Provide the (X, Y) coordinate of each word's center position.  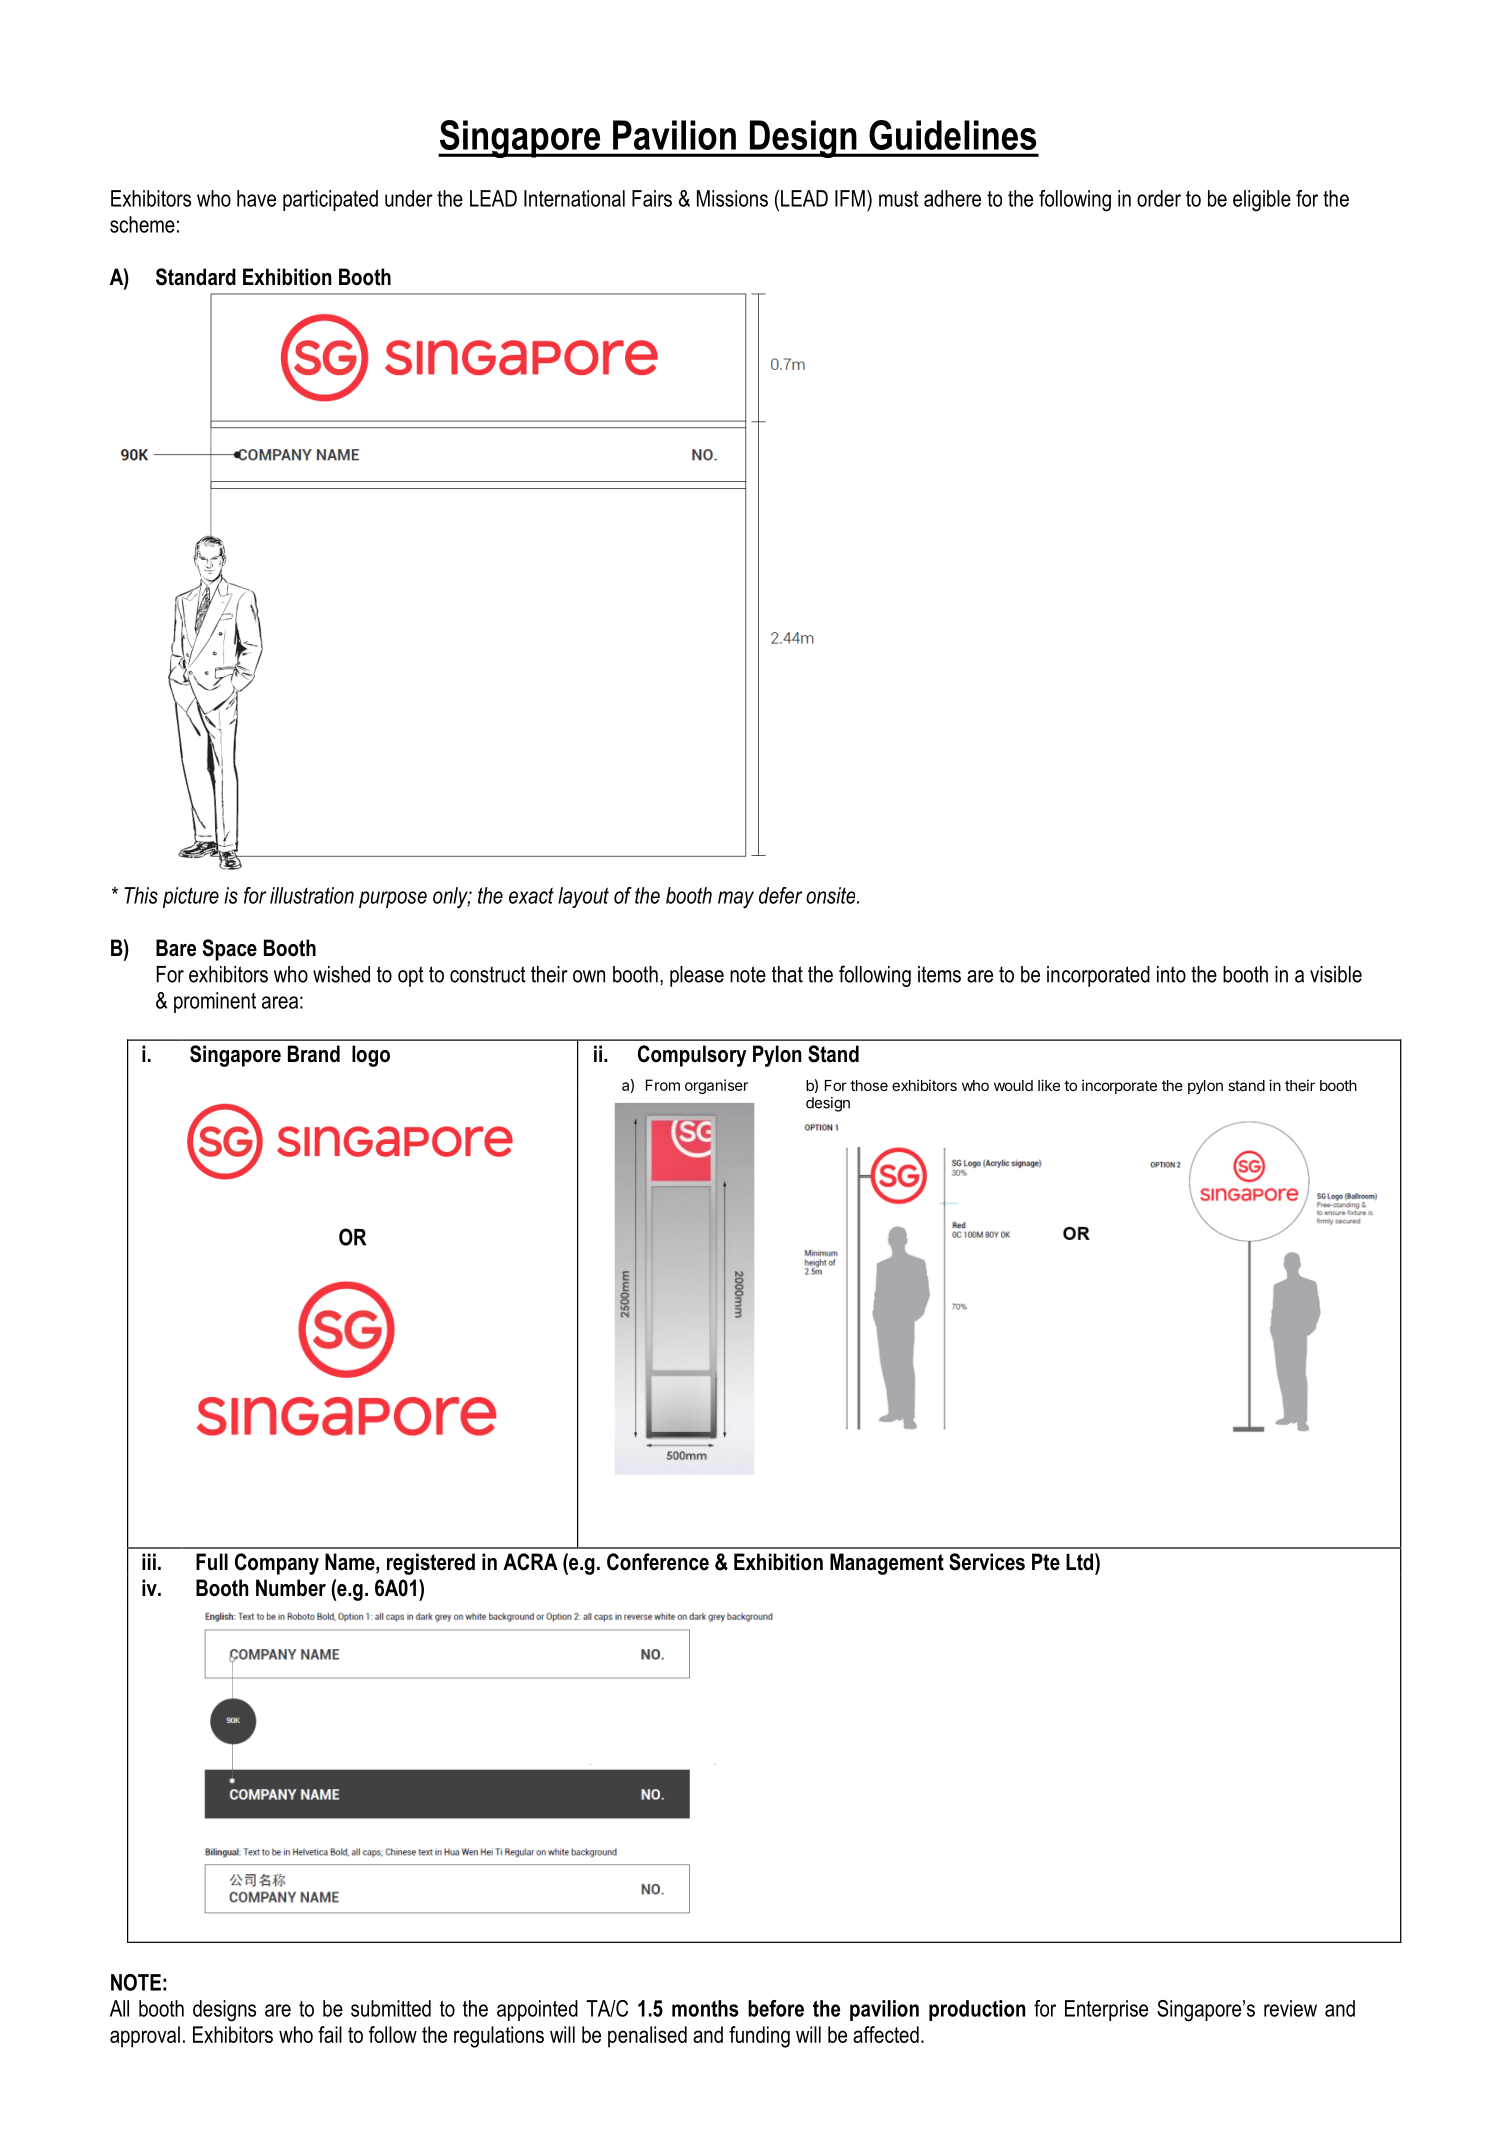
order (1159, 198)
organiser (716, 1086)
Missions (732, 198)
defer (780, 895)
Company (277, 1564)
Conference (658, 1562)
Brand (314, 1054)
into (1171, 974)
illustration (312, 895)
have (256, 198)
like (1049, 1085)
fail (330, 2034)
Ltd (1081, 1562)
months (705, 2008)
